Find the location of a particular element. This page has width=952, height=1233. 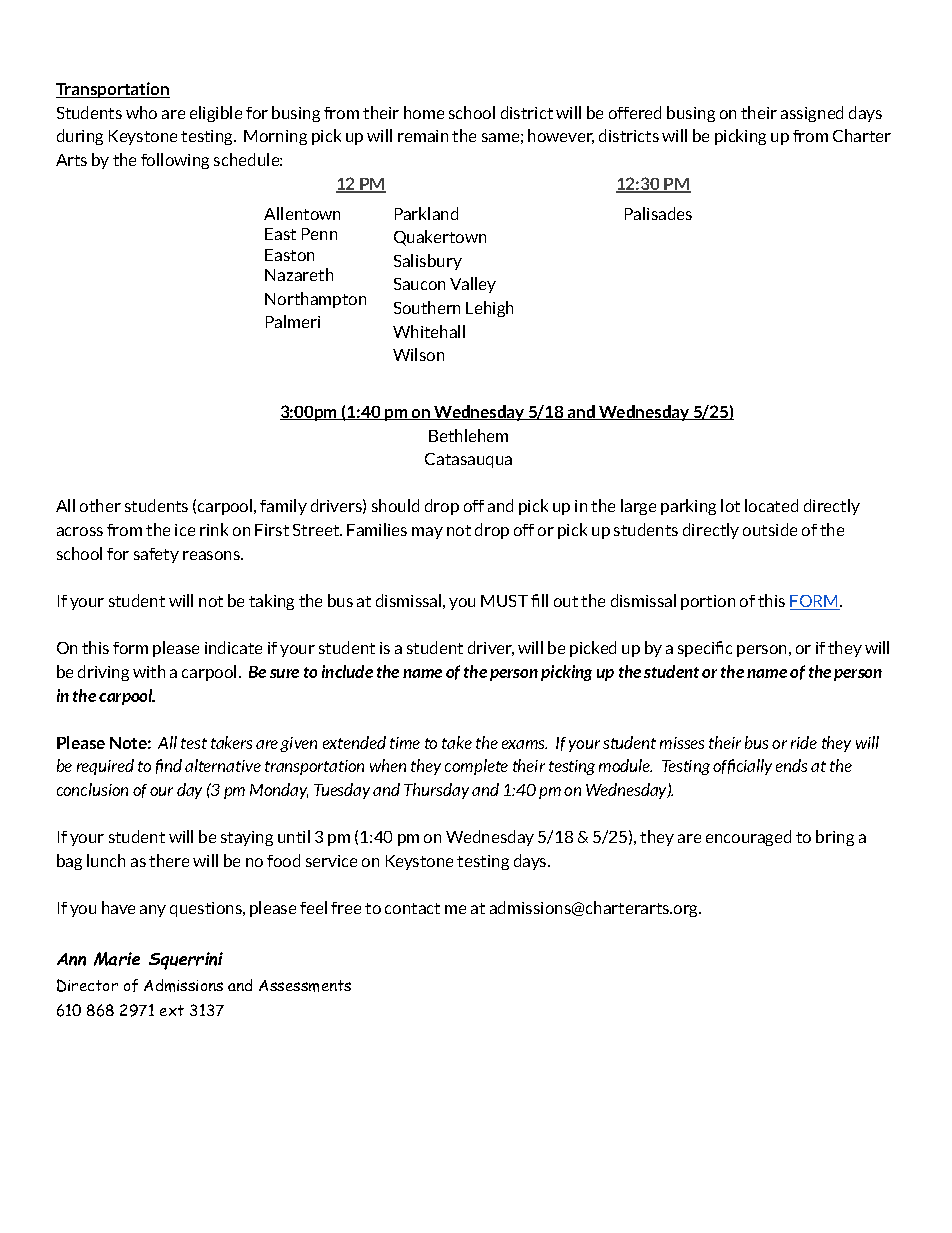

remain is located at coordinates (423, 136).
